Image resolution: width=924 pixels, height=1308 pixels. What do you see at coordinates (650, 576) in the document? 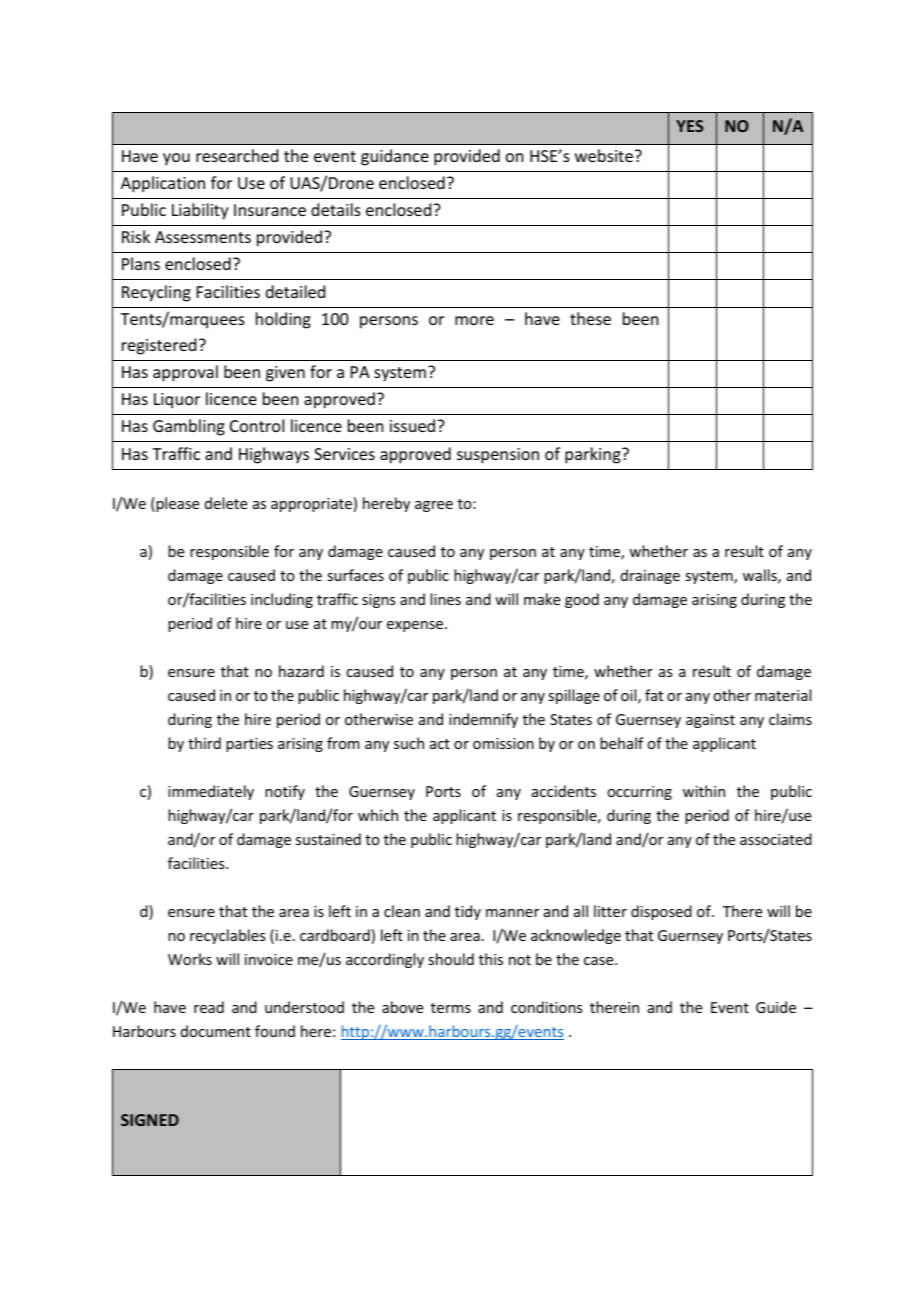
I see `drainage` at bounding box center [650, 576].
